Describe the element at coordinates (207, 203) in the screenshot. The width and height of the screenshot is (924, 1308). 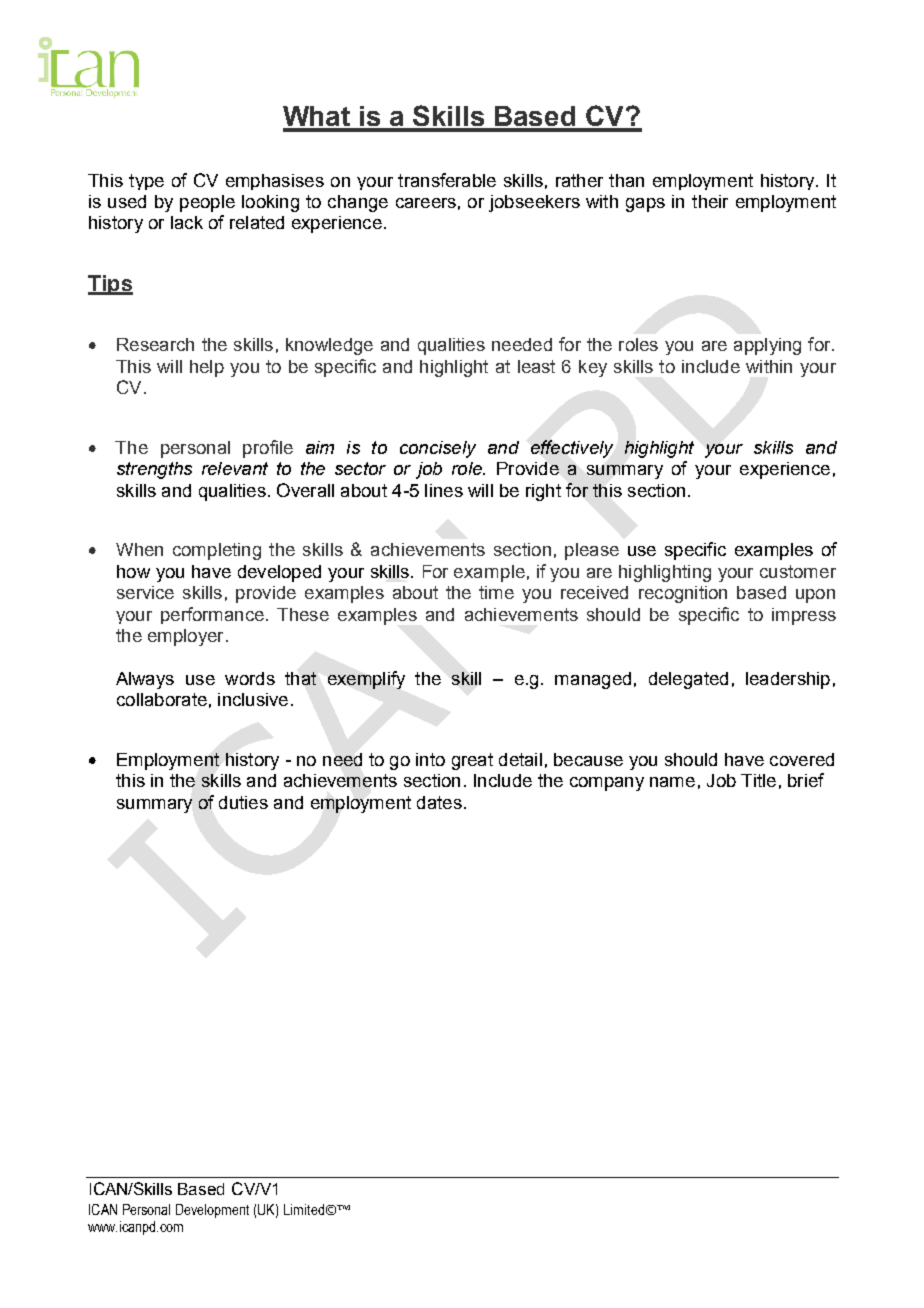
I see `people` at that location.
